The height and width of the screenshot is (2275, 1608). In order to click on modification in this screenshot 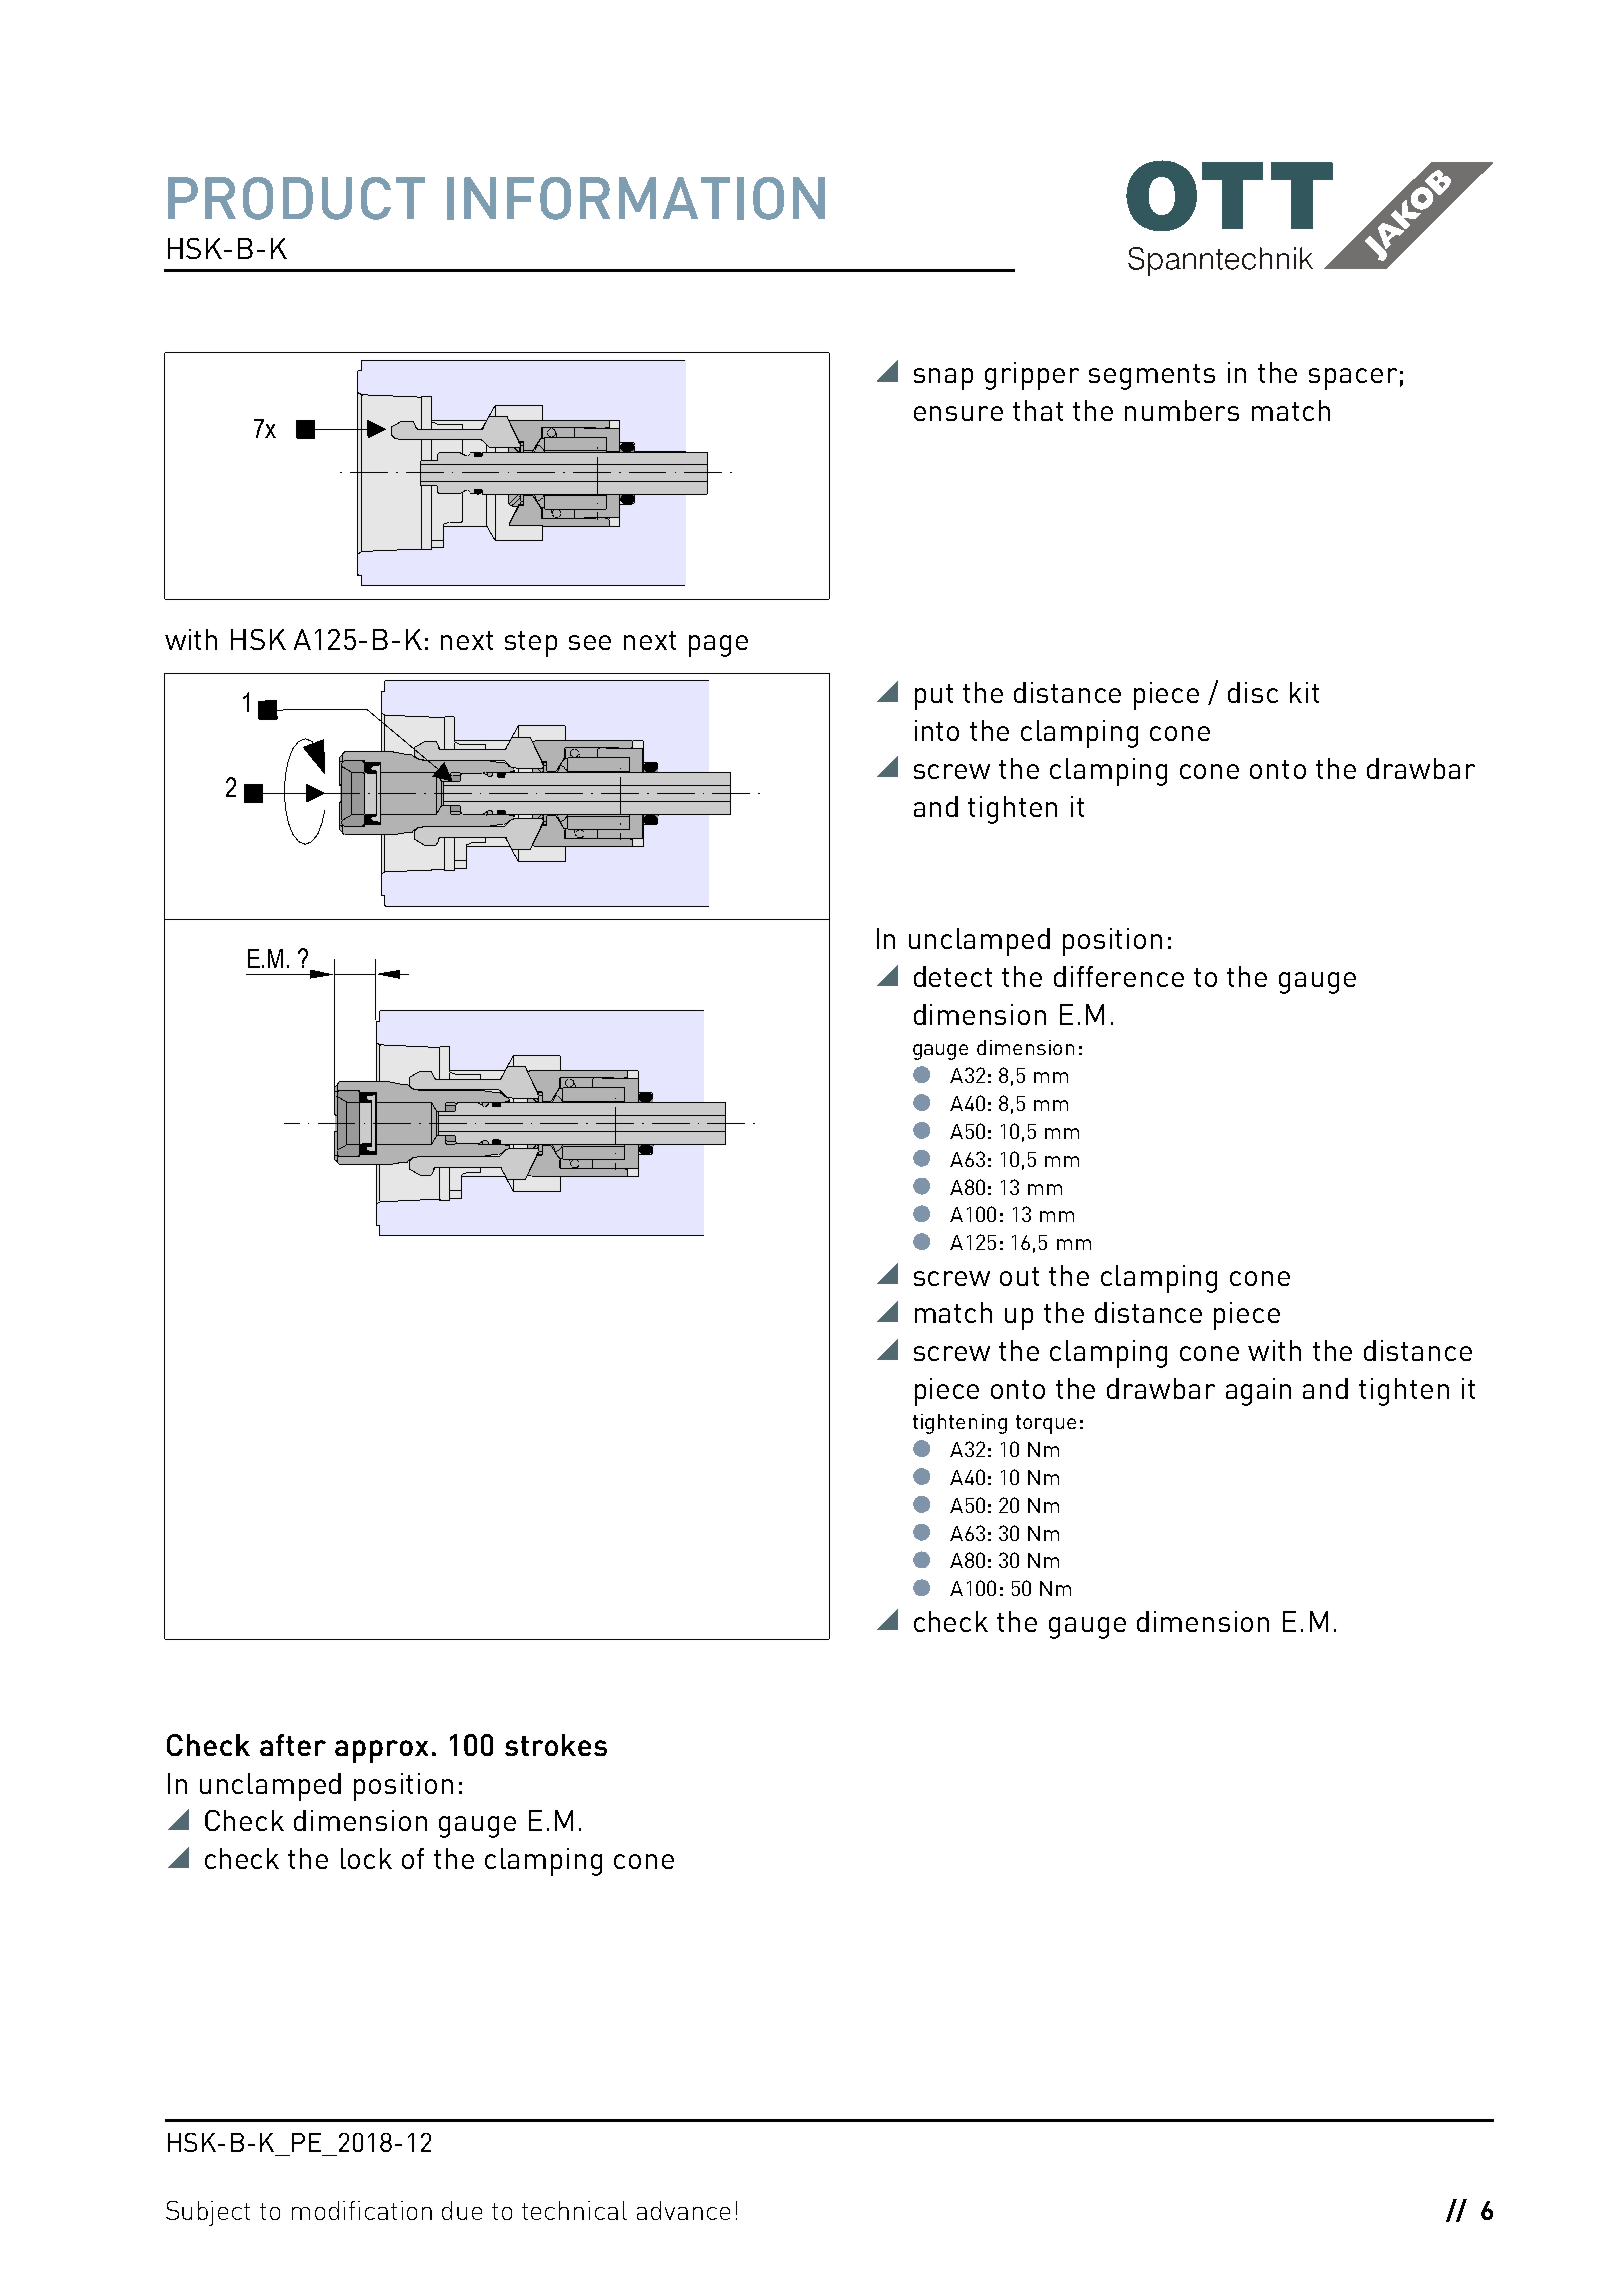, I will do `click(362, 2210)`.
